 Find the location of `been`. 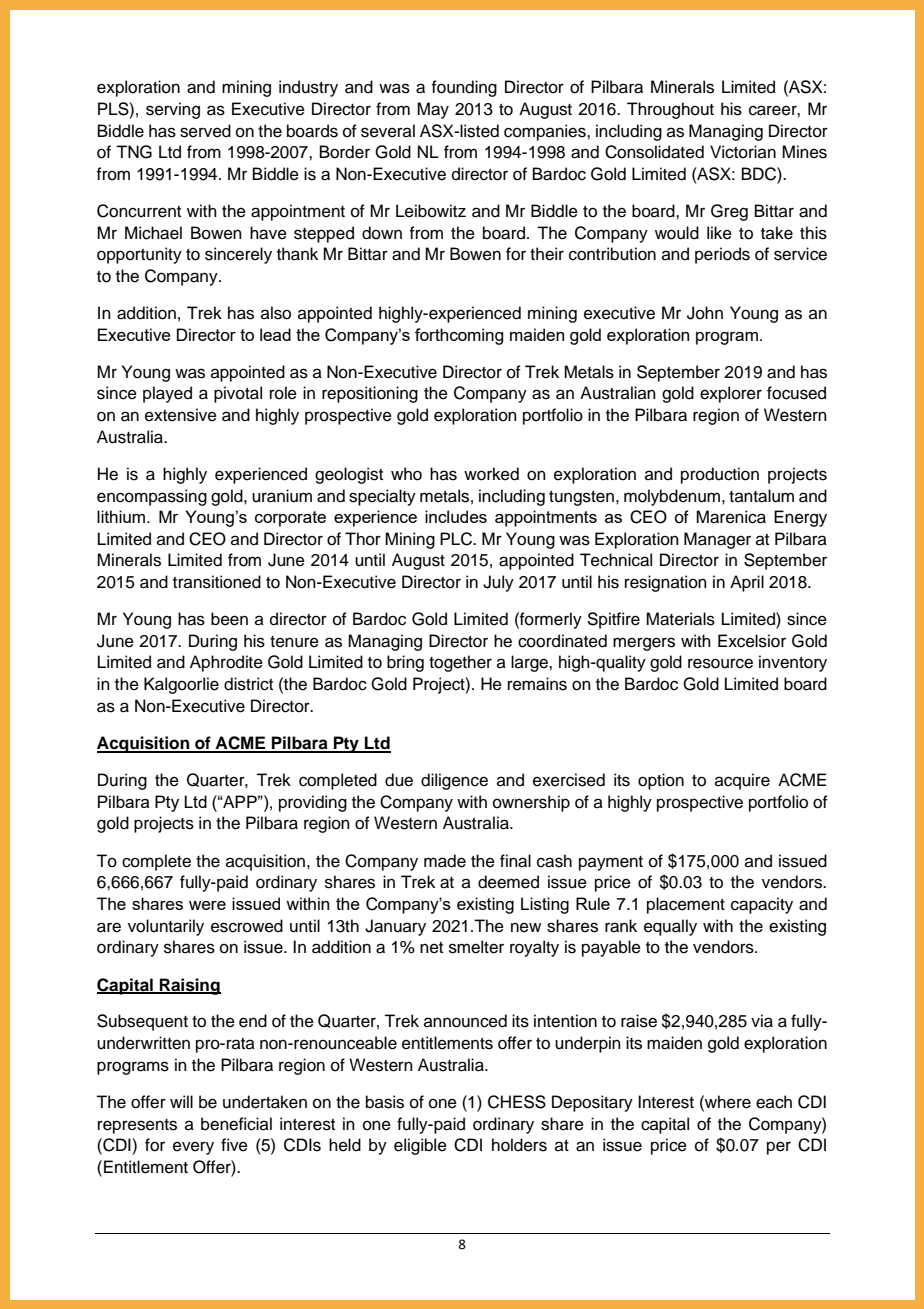

been is located at coordinates (229, 619).
